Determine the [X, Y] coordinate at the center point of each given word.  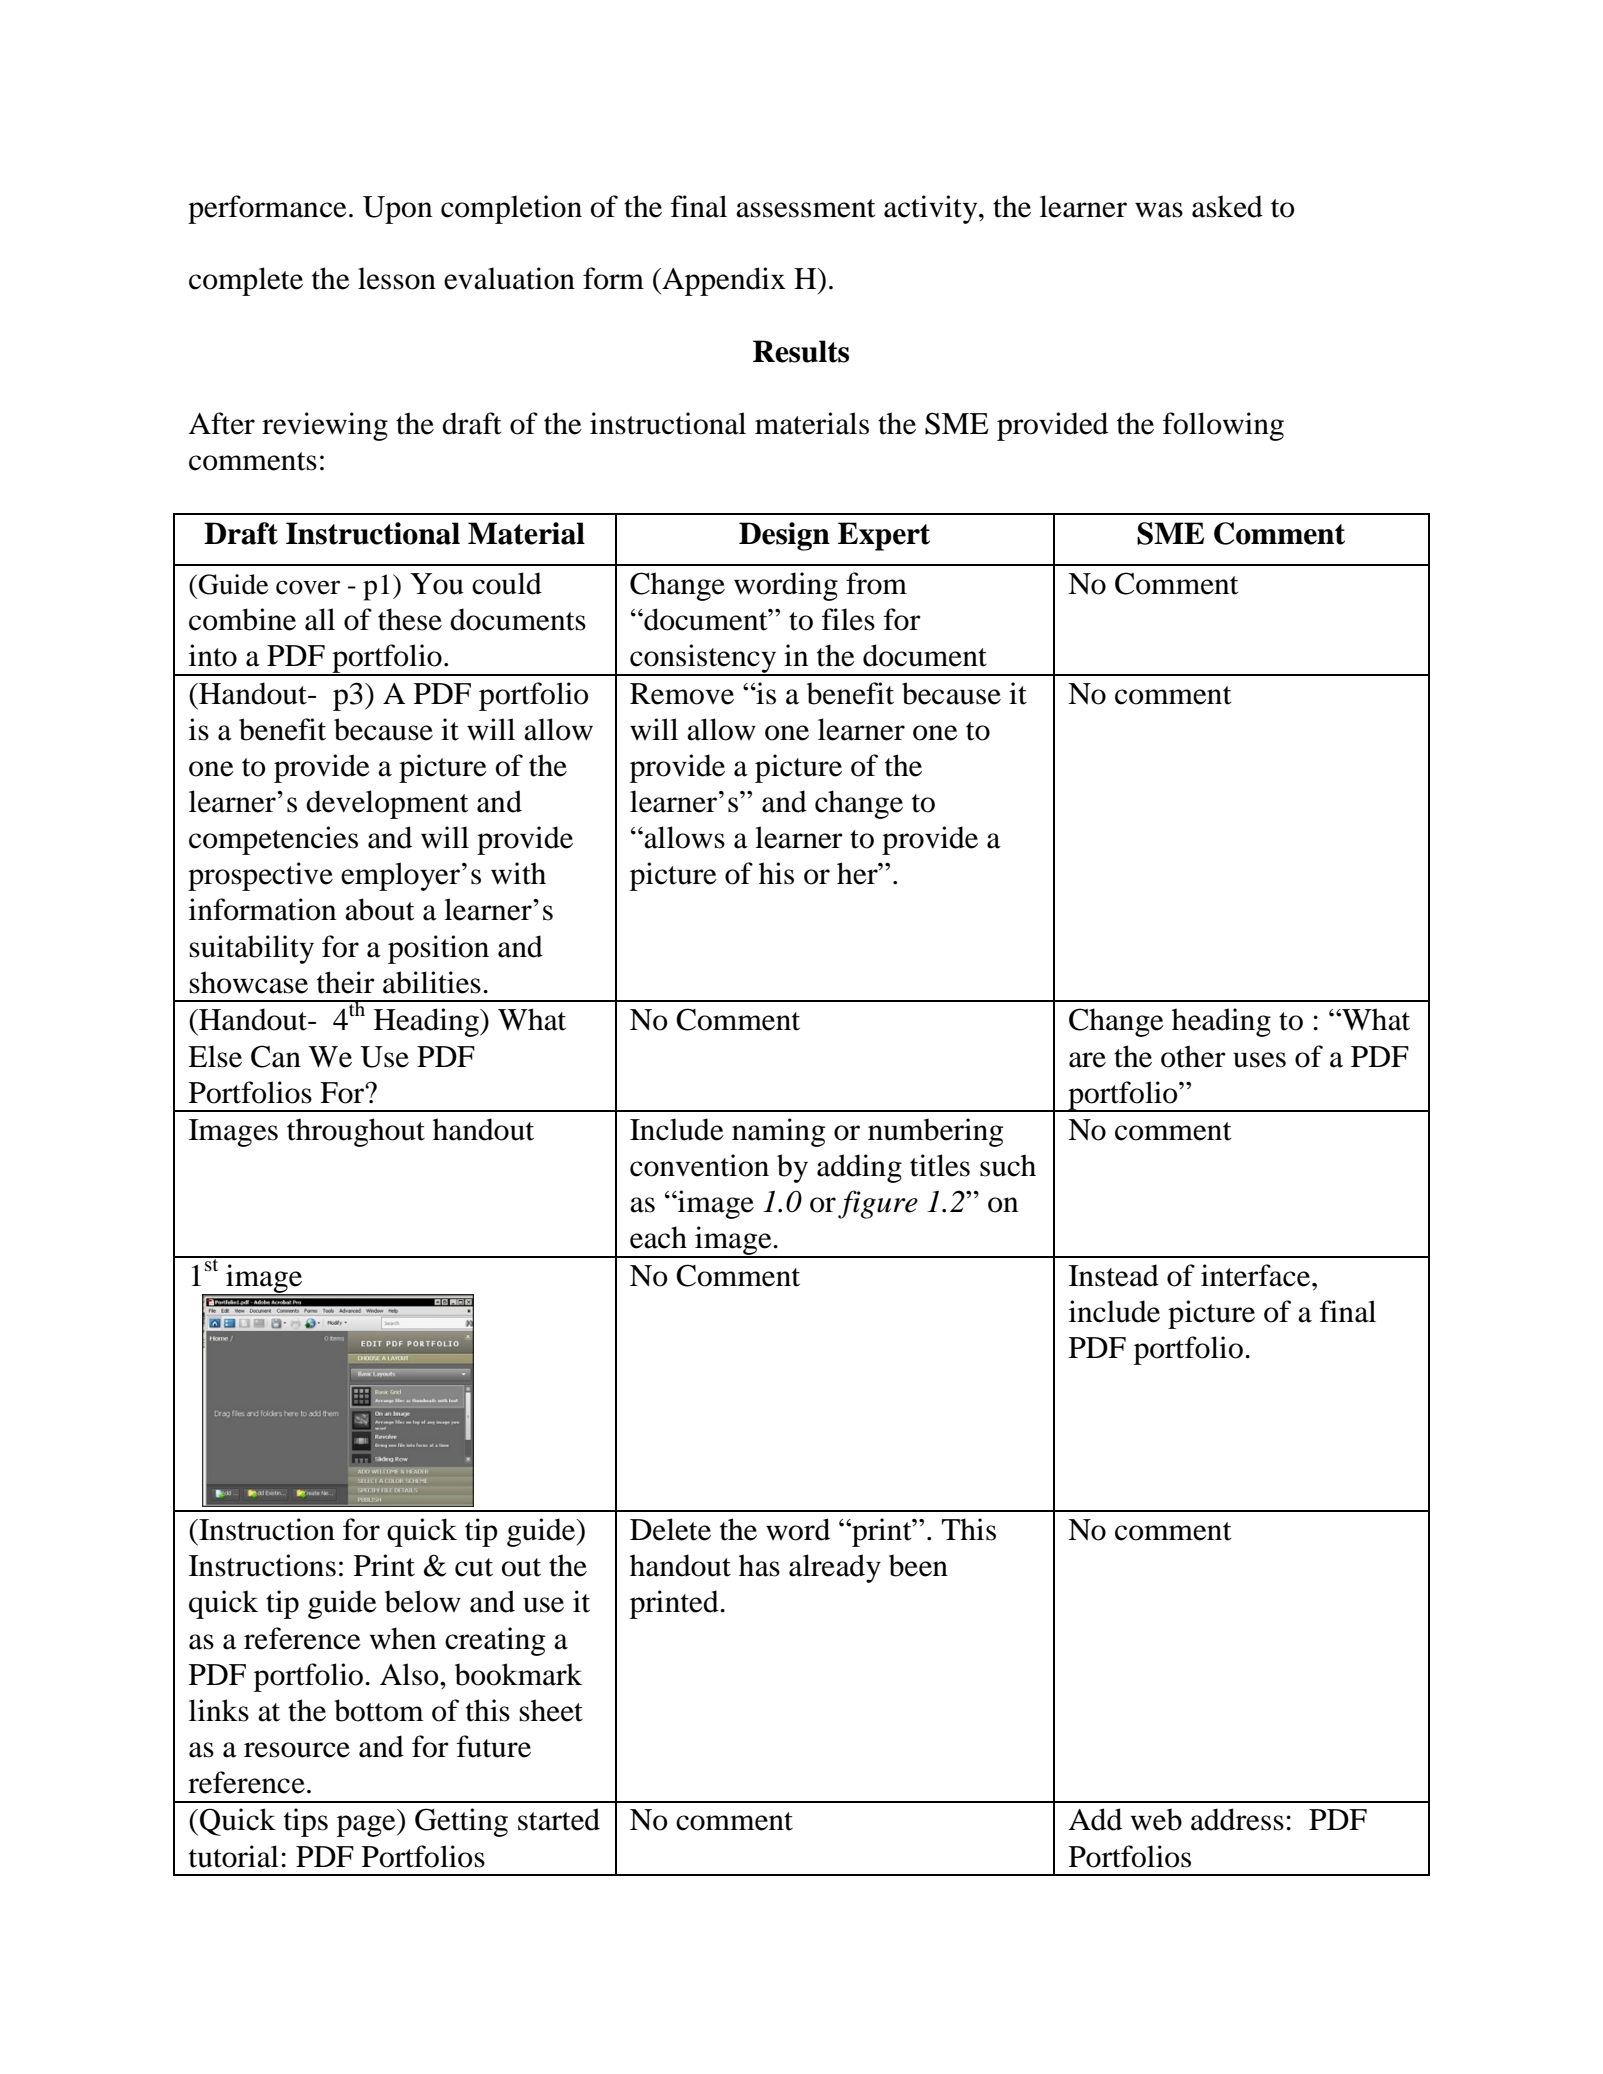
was [1159, 210]
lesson [397, 278]
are [1087, 1060]
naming [778, 1132]
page [367, 1826]
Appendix [723, 281]
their [346, 982]
